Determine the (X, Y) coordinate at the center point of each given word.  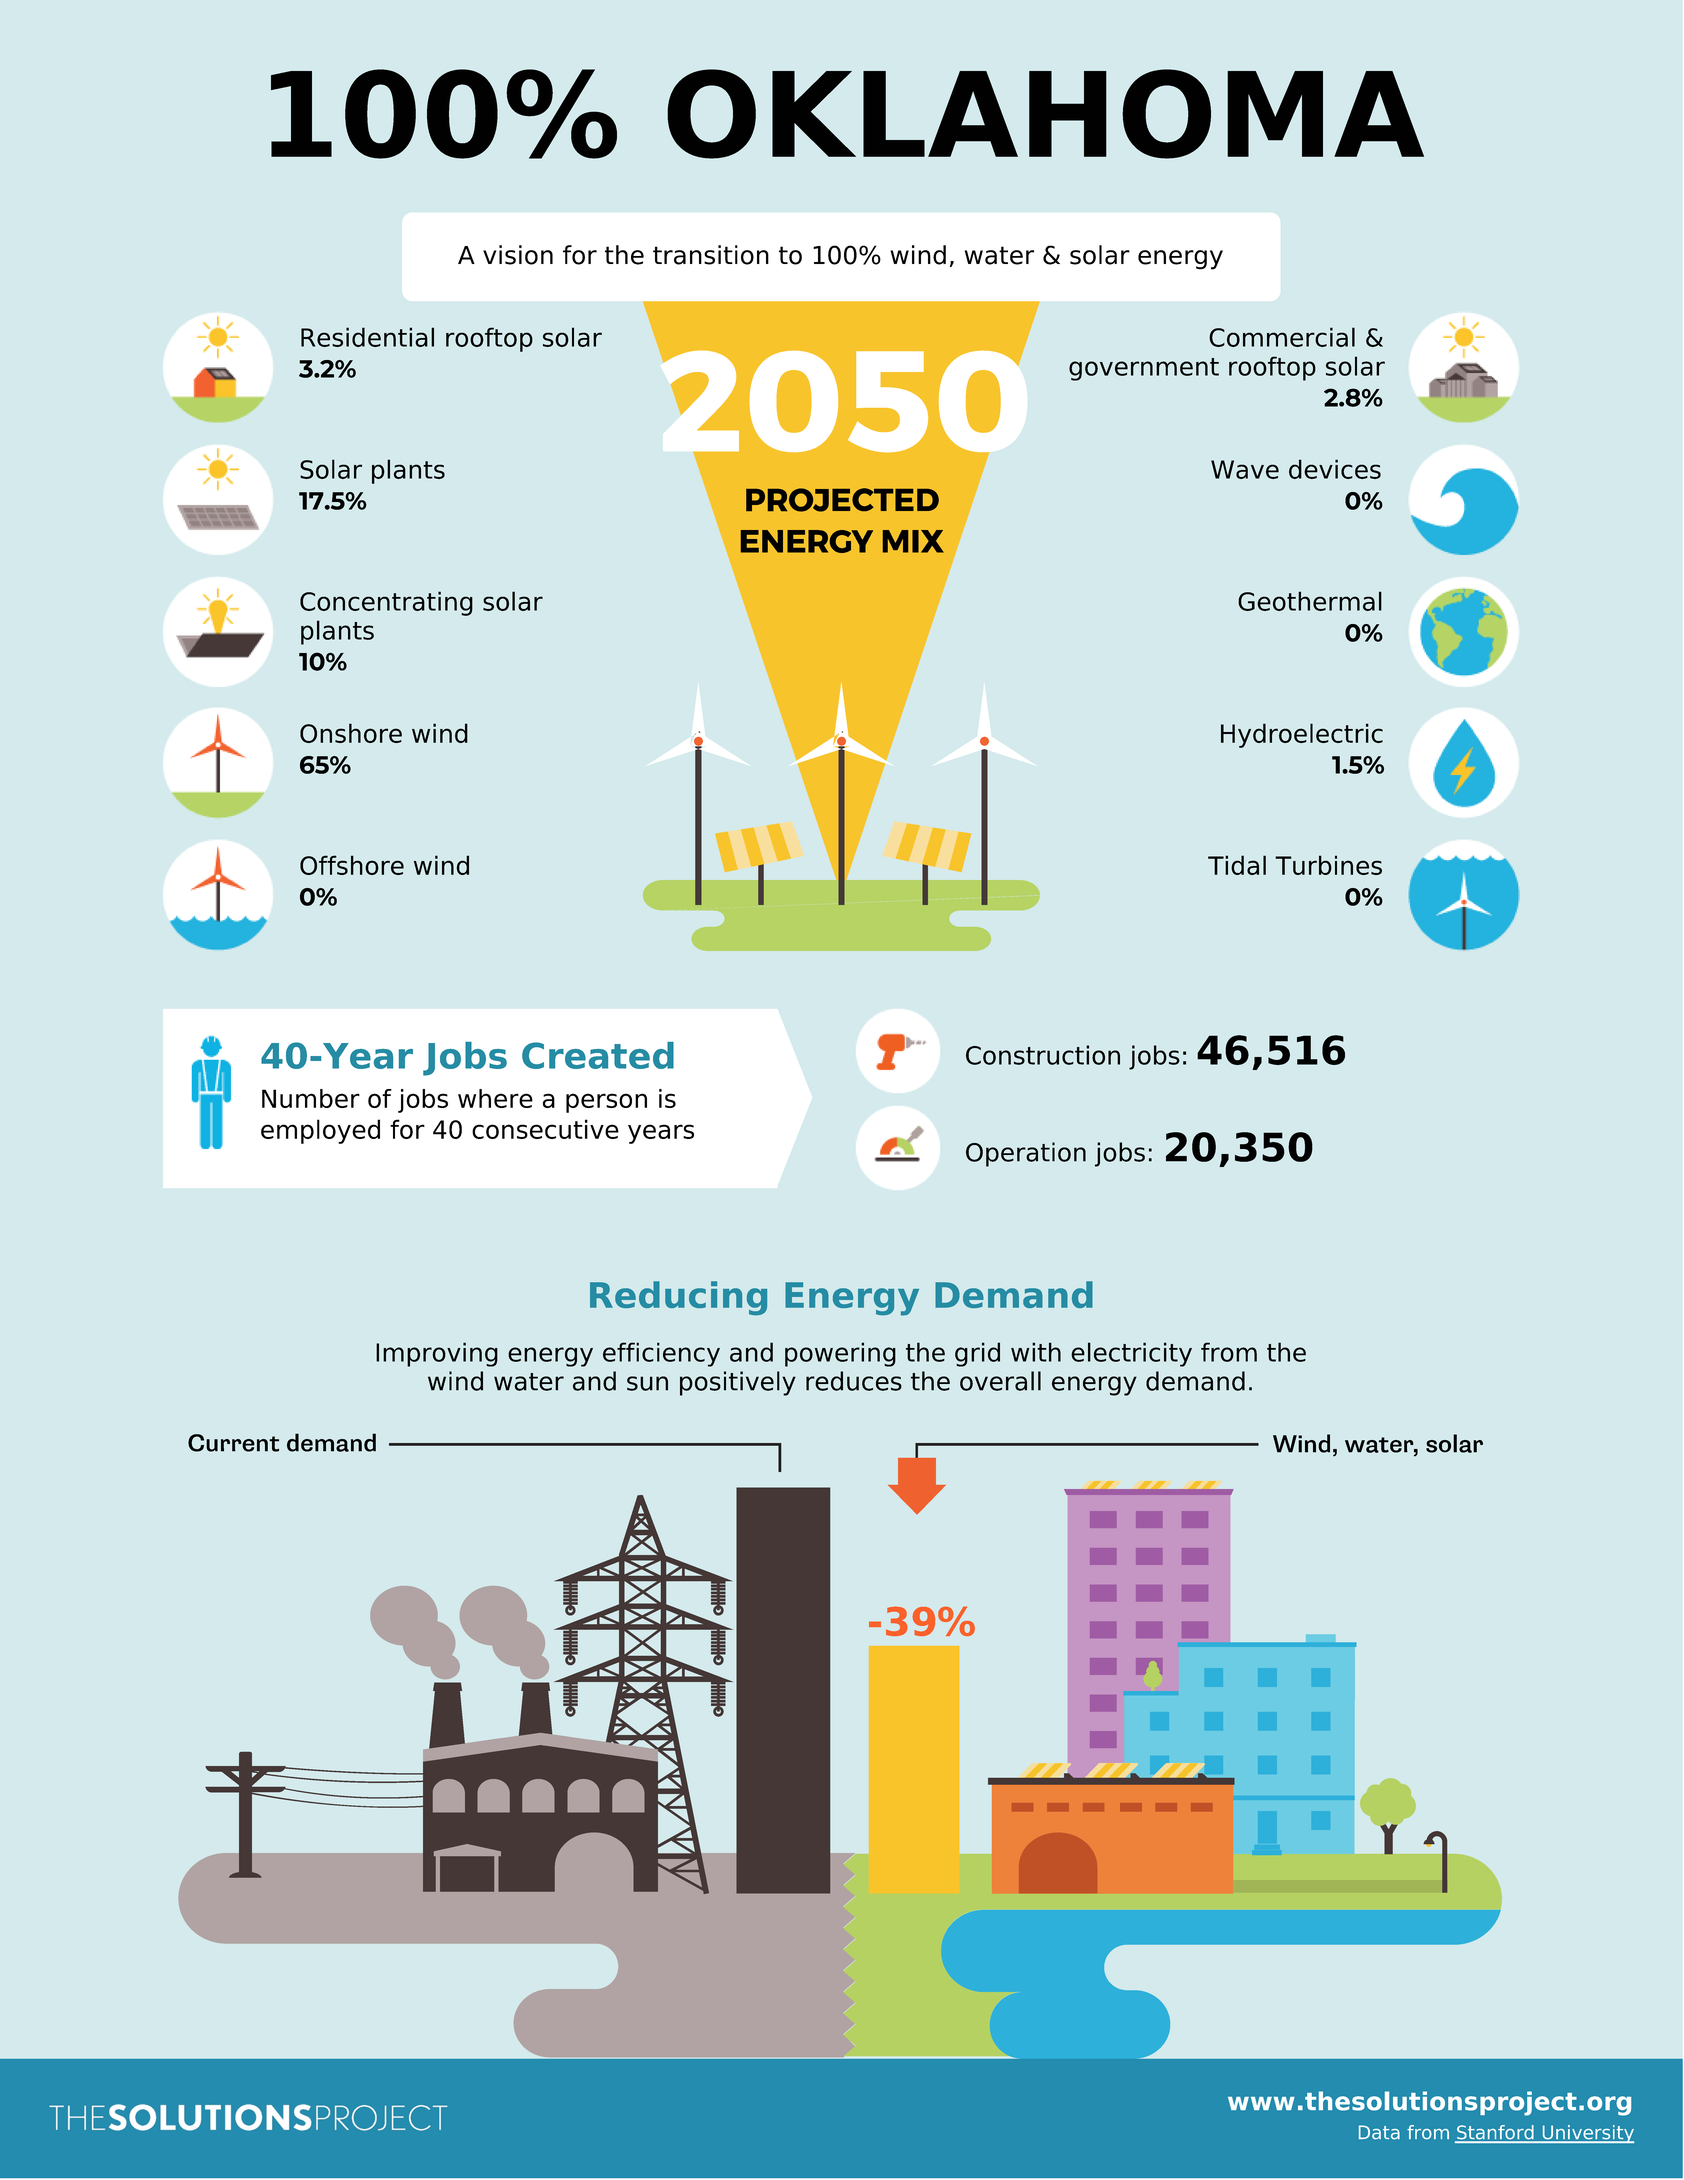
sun (647, 1383)
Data (1379, 2132)
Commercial (1282, 337)
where (495, 1098)
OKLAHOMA (1045, 114)
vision (518, 255)
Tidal (1237, 865)
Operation (1026, 1154)
